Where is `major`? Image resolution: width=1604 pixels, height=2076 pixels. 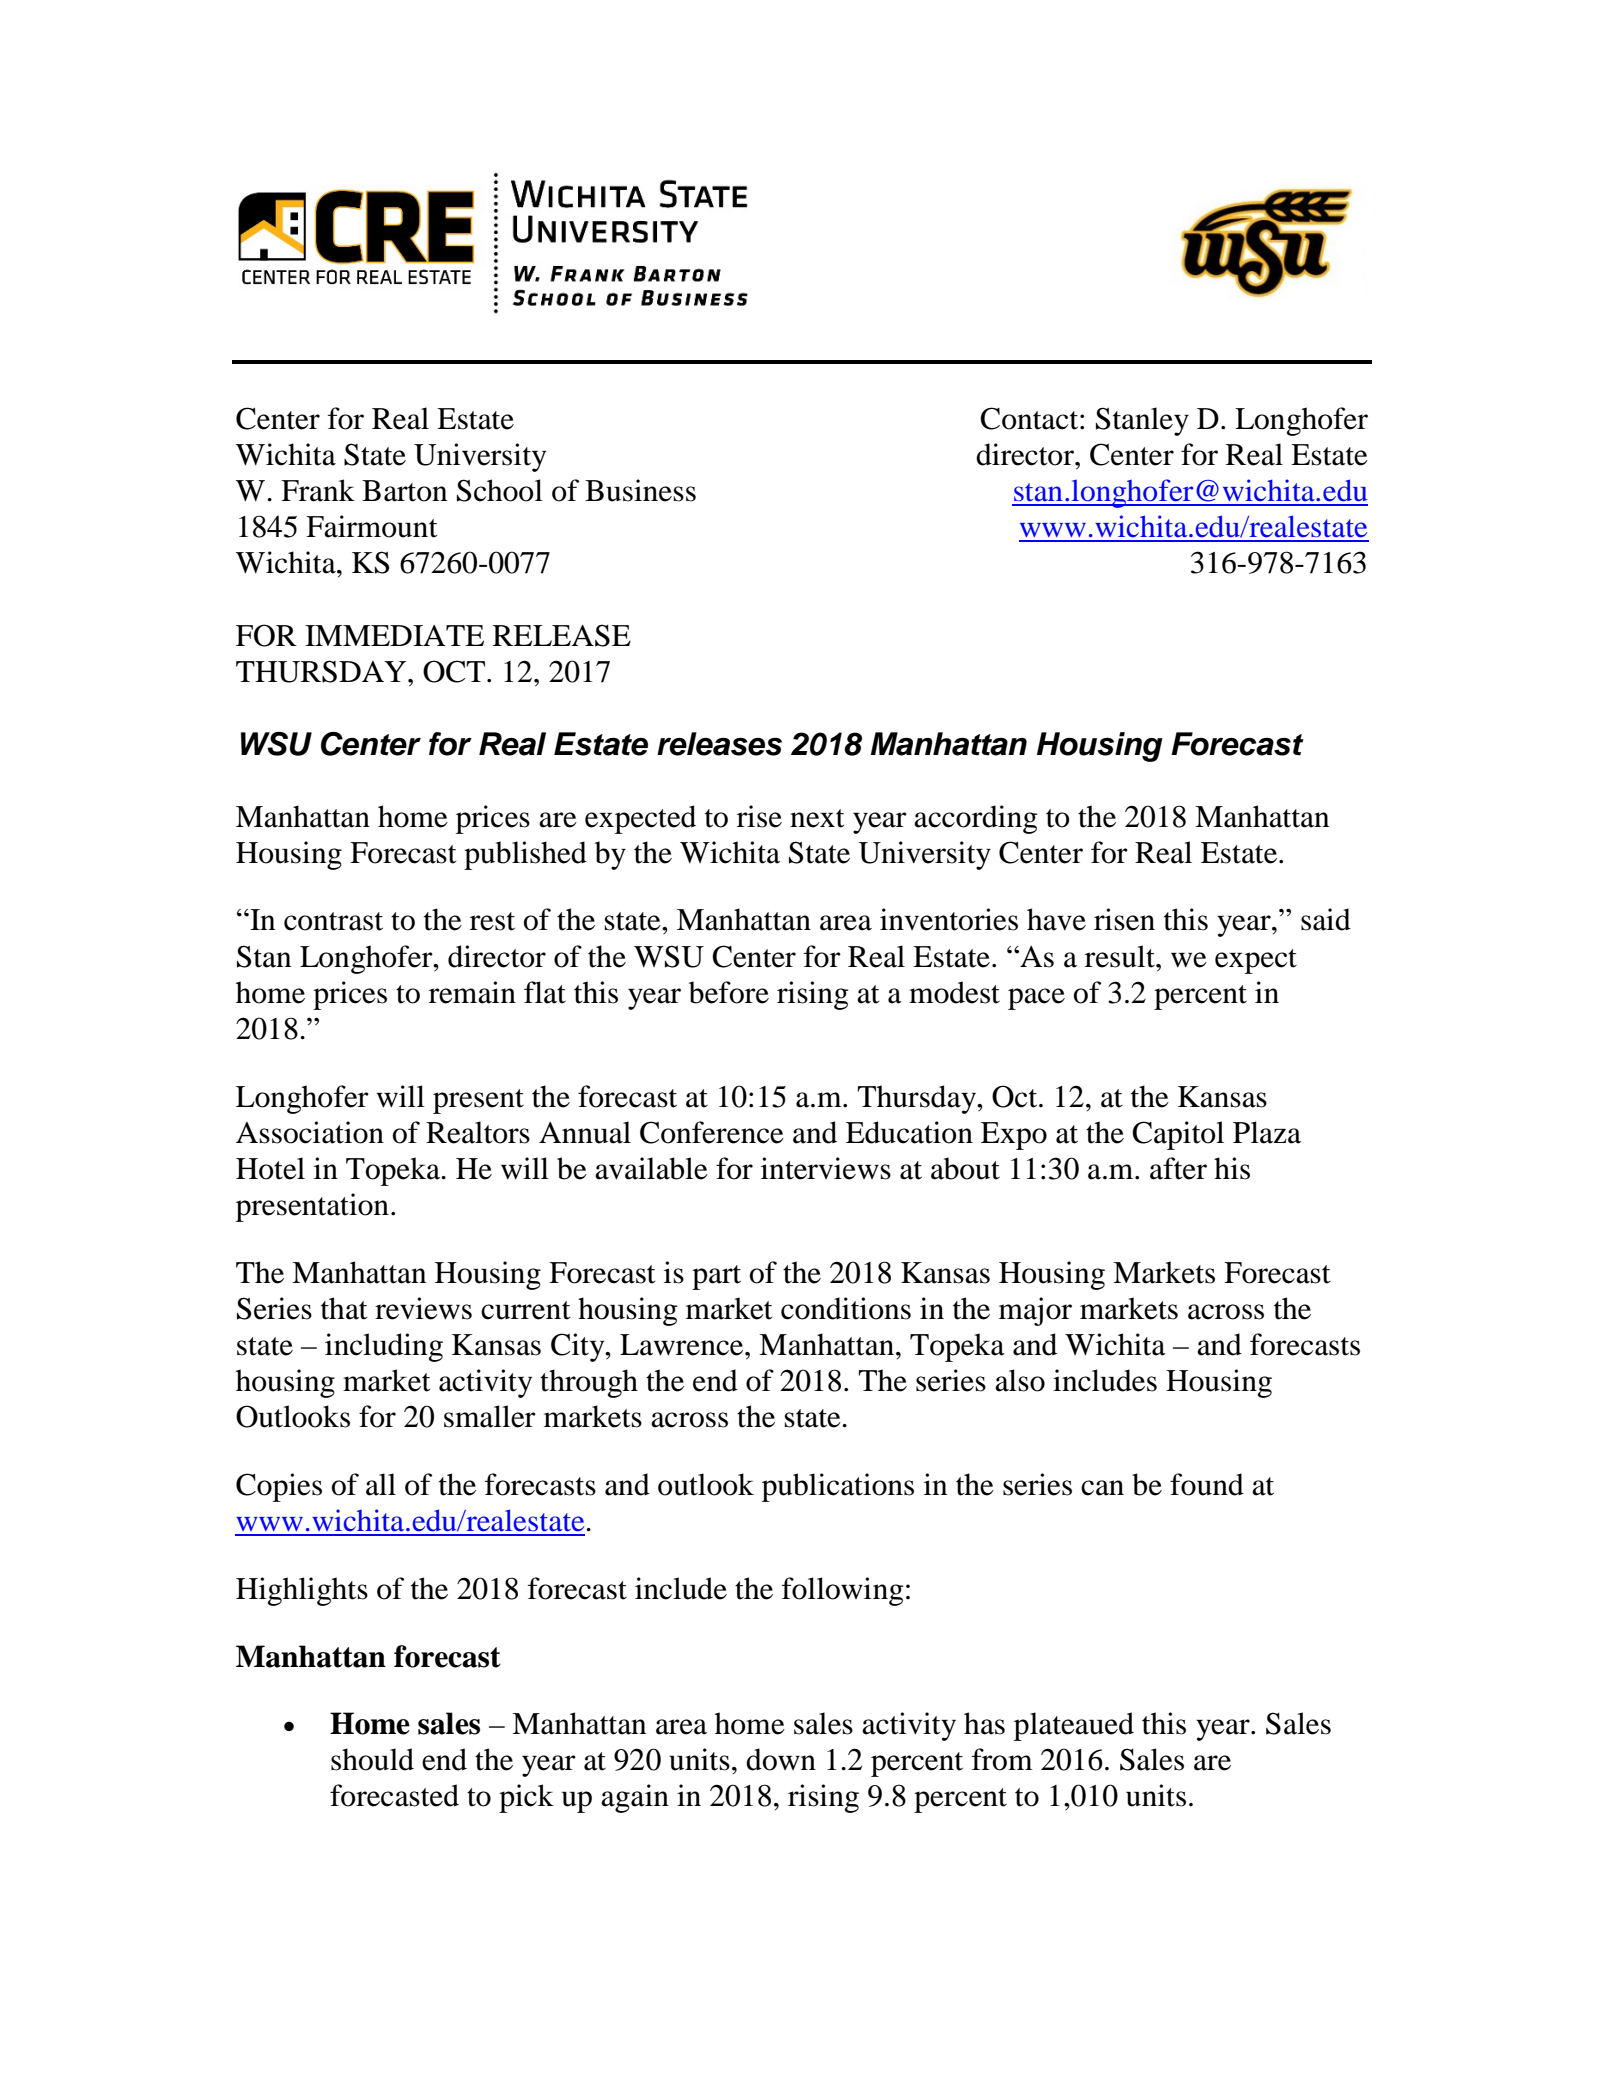 major is located at coordinates (1035, 1311).
